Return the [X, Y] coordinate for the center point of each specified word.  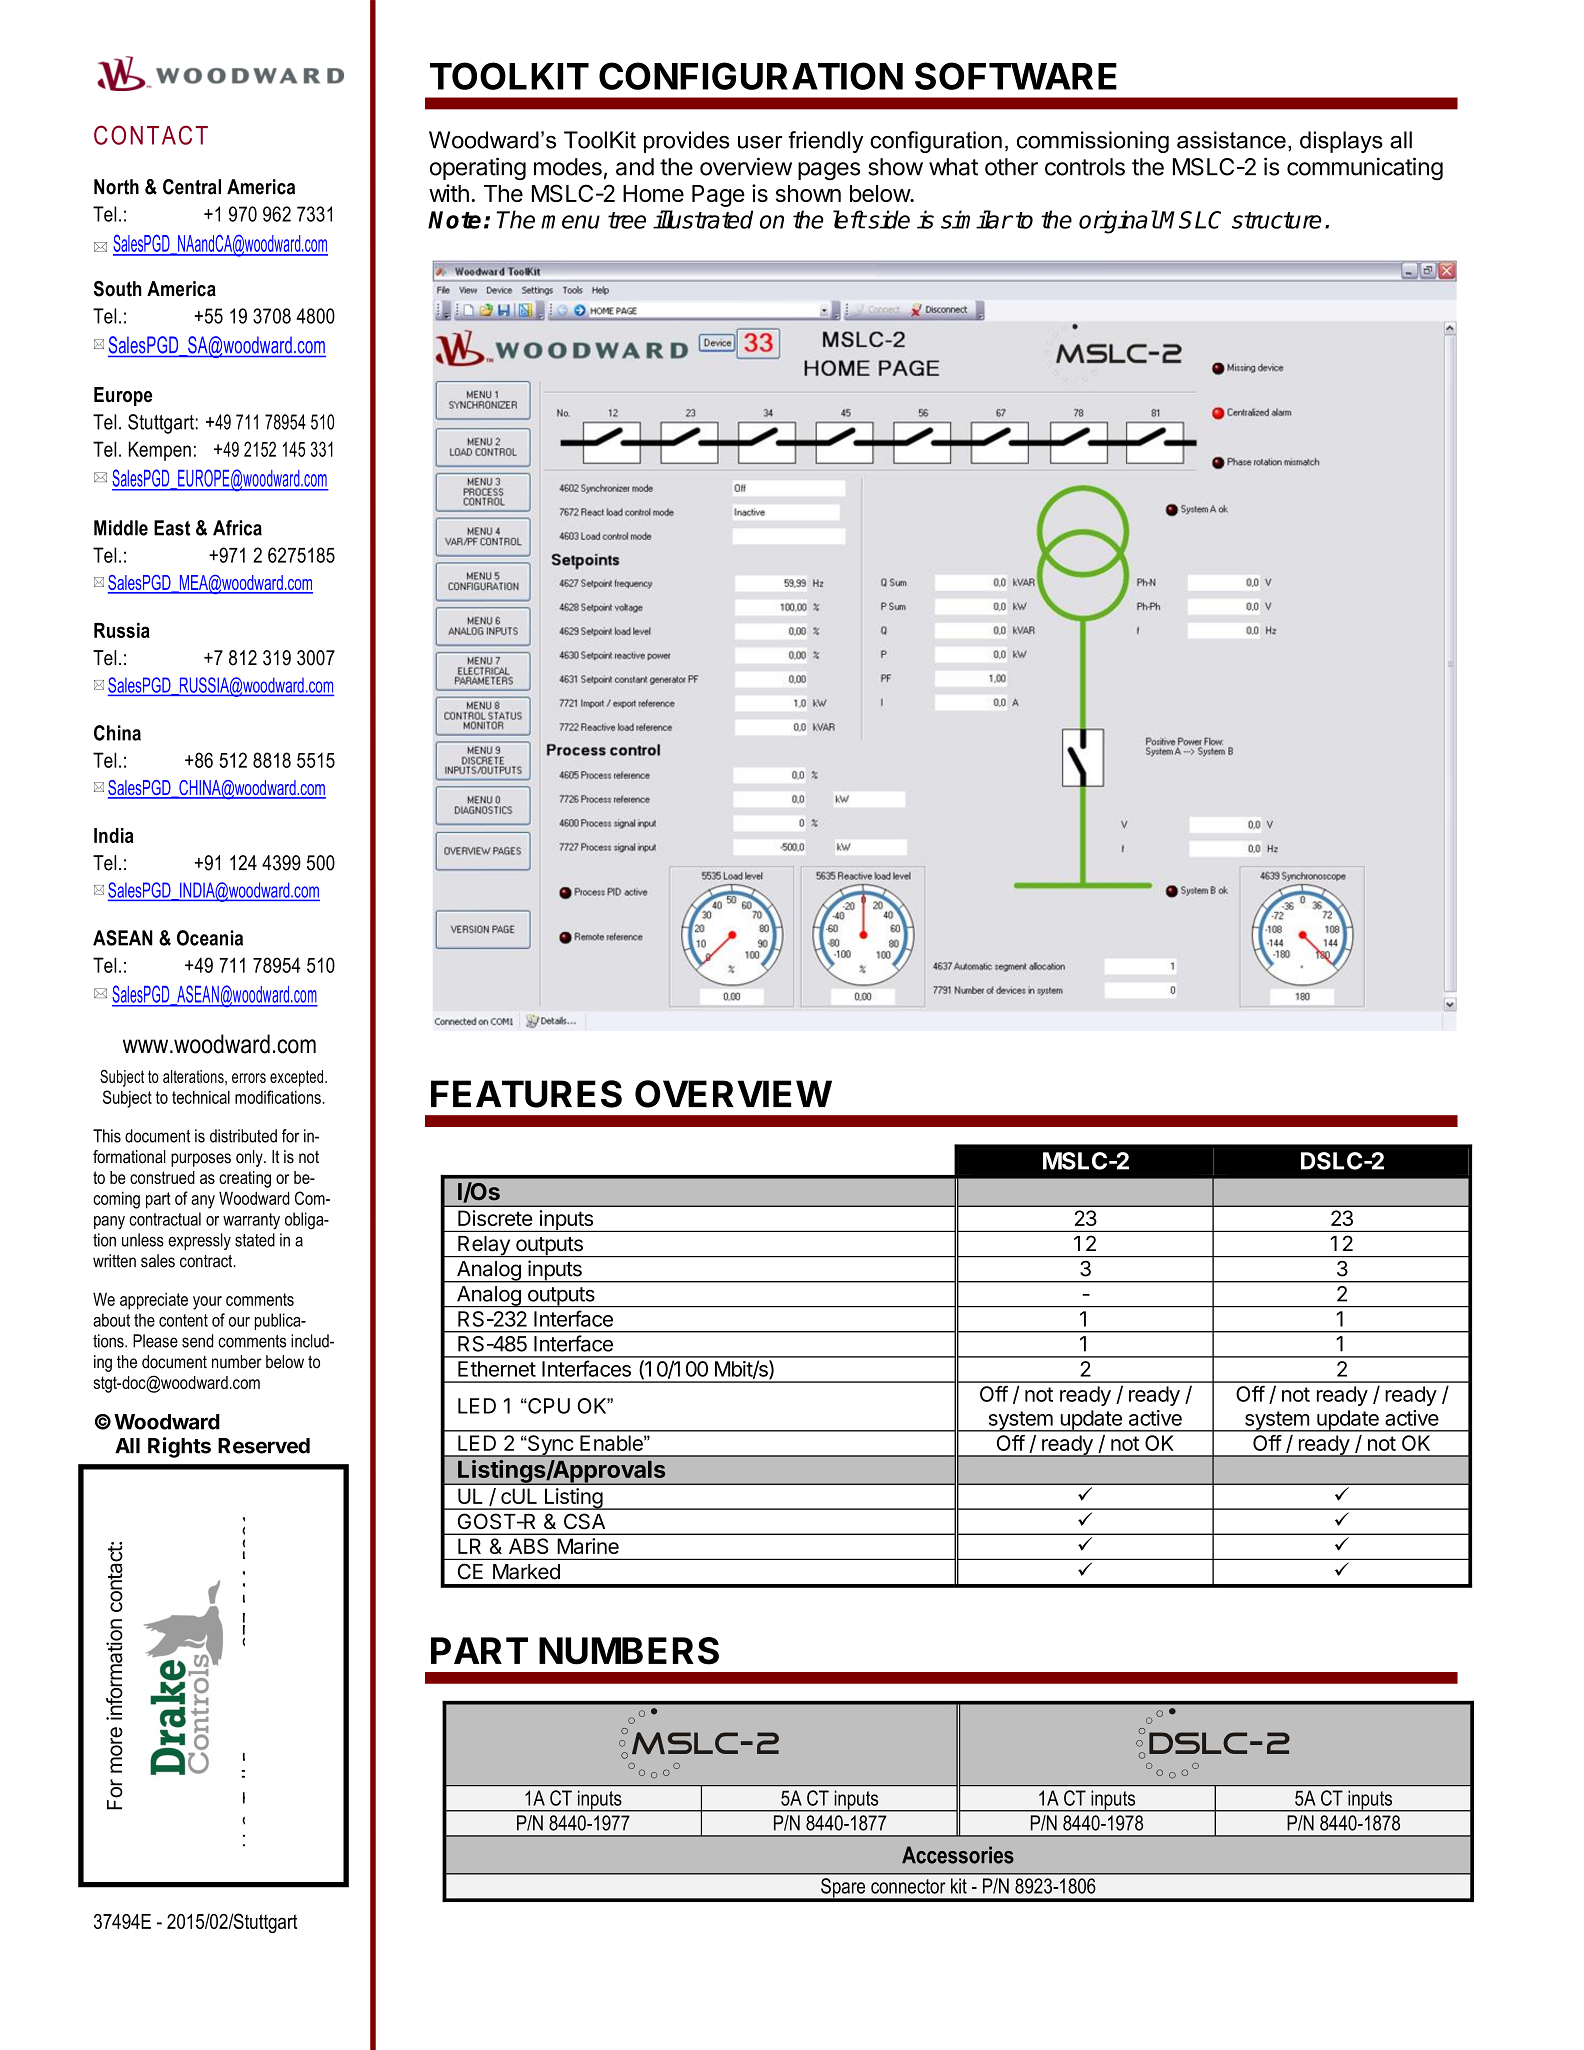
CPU [548, 1406]
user [760, 142]
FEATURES [526, 1094]
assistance [1231, 140]
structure [1277, 220]
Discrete [495, 1218]
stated [255, 1240]
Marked [526, 1572]
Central [192, 187]
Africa [237, 528]
